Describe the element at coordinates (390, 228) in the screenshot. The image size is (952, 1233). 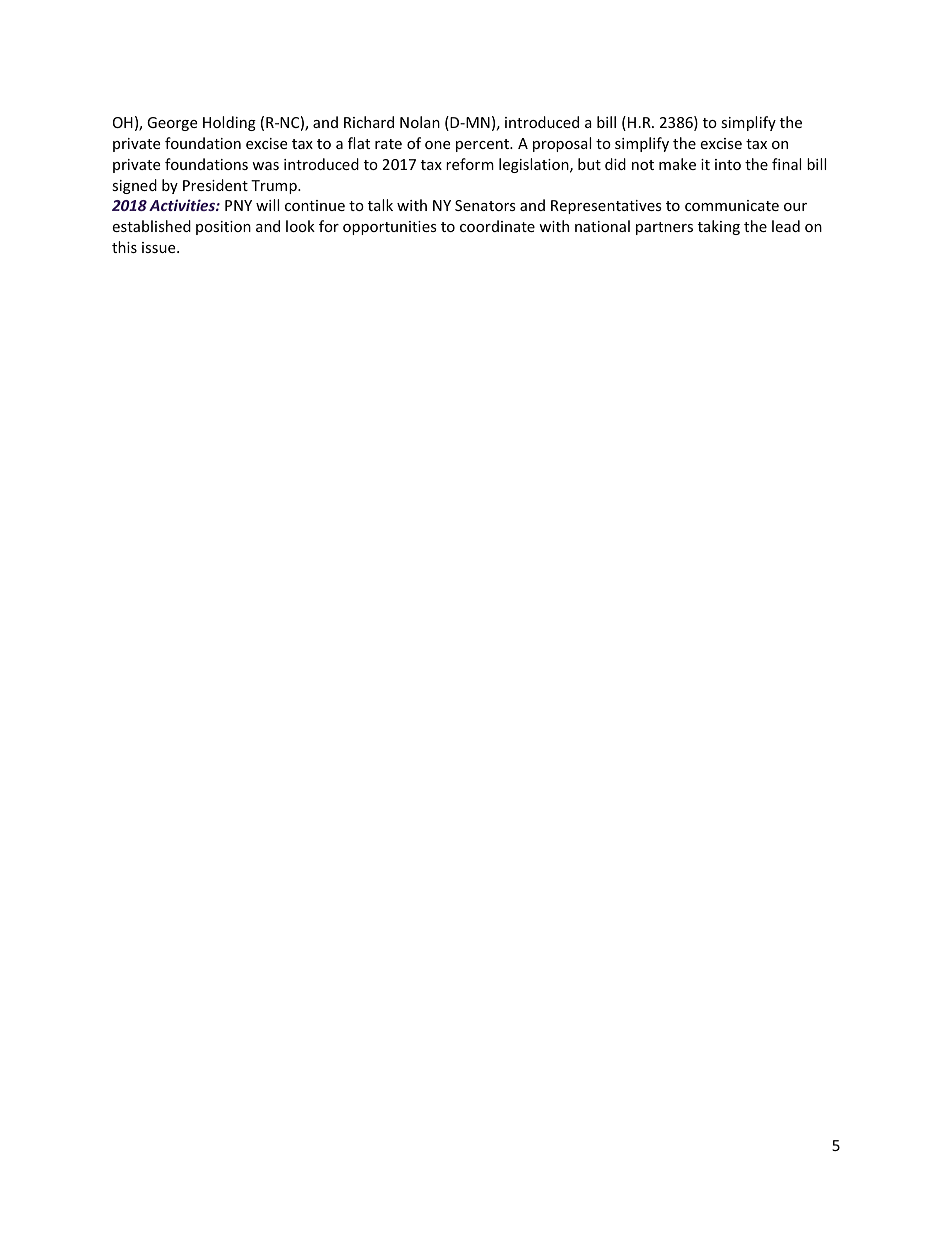
I see `opportunities` at that location.
